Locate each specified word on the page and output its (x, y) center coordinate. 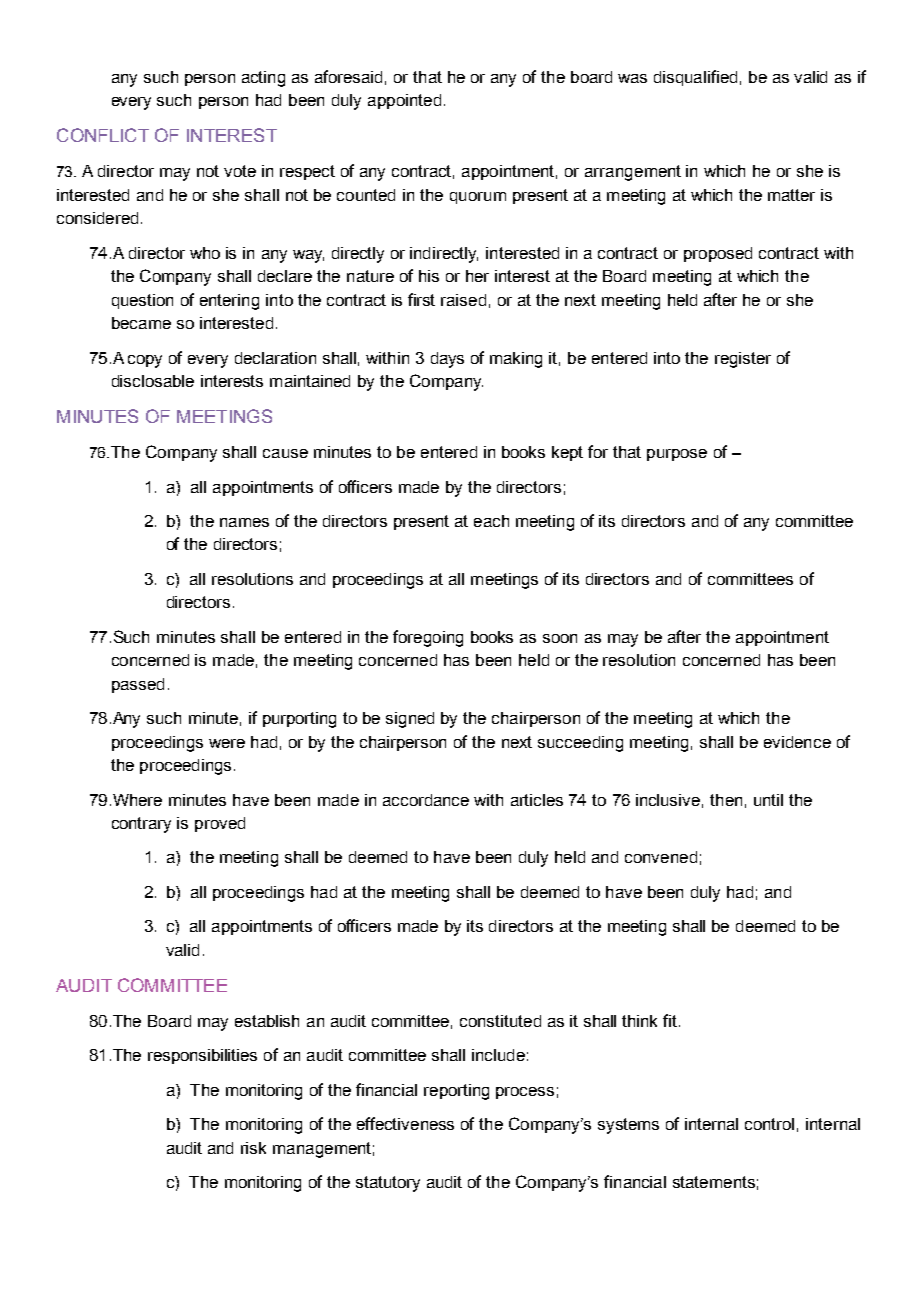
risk (253, 1148)
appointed (404, 101)
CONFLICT (103, 135)
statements (714, 1182)
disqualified (695, 78)
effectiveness (405, 1123)
